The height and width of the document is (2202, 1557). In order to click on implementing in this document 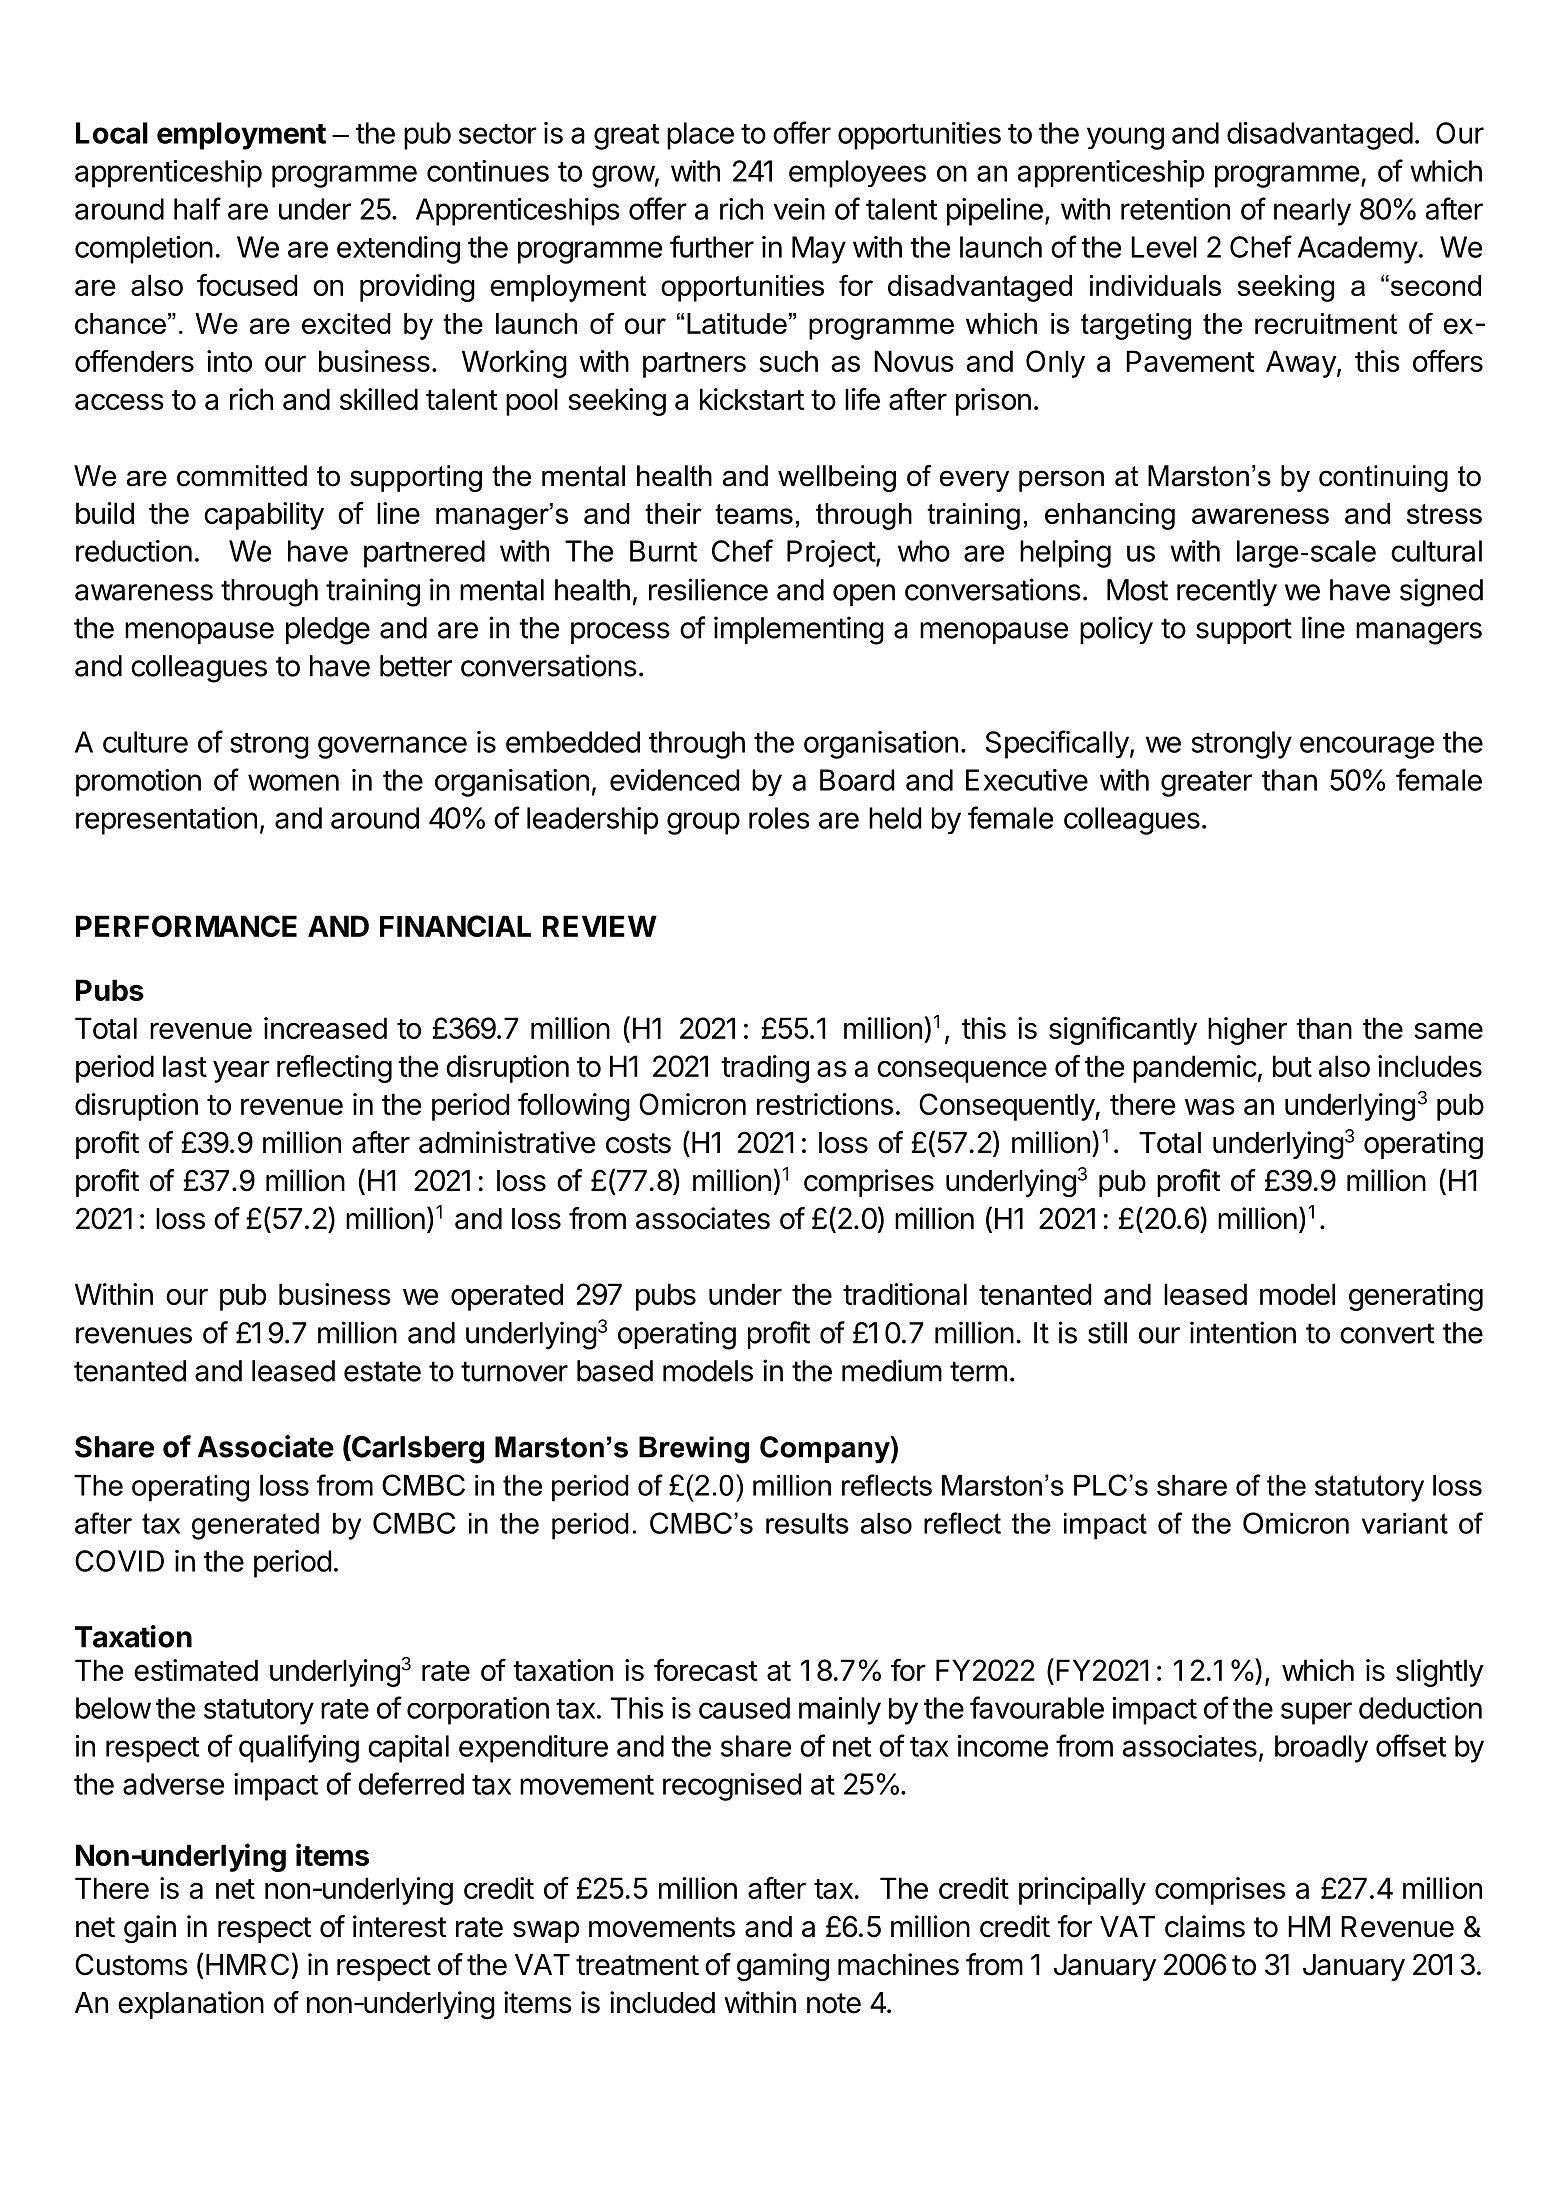, I will do `click(799, 630)`.
